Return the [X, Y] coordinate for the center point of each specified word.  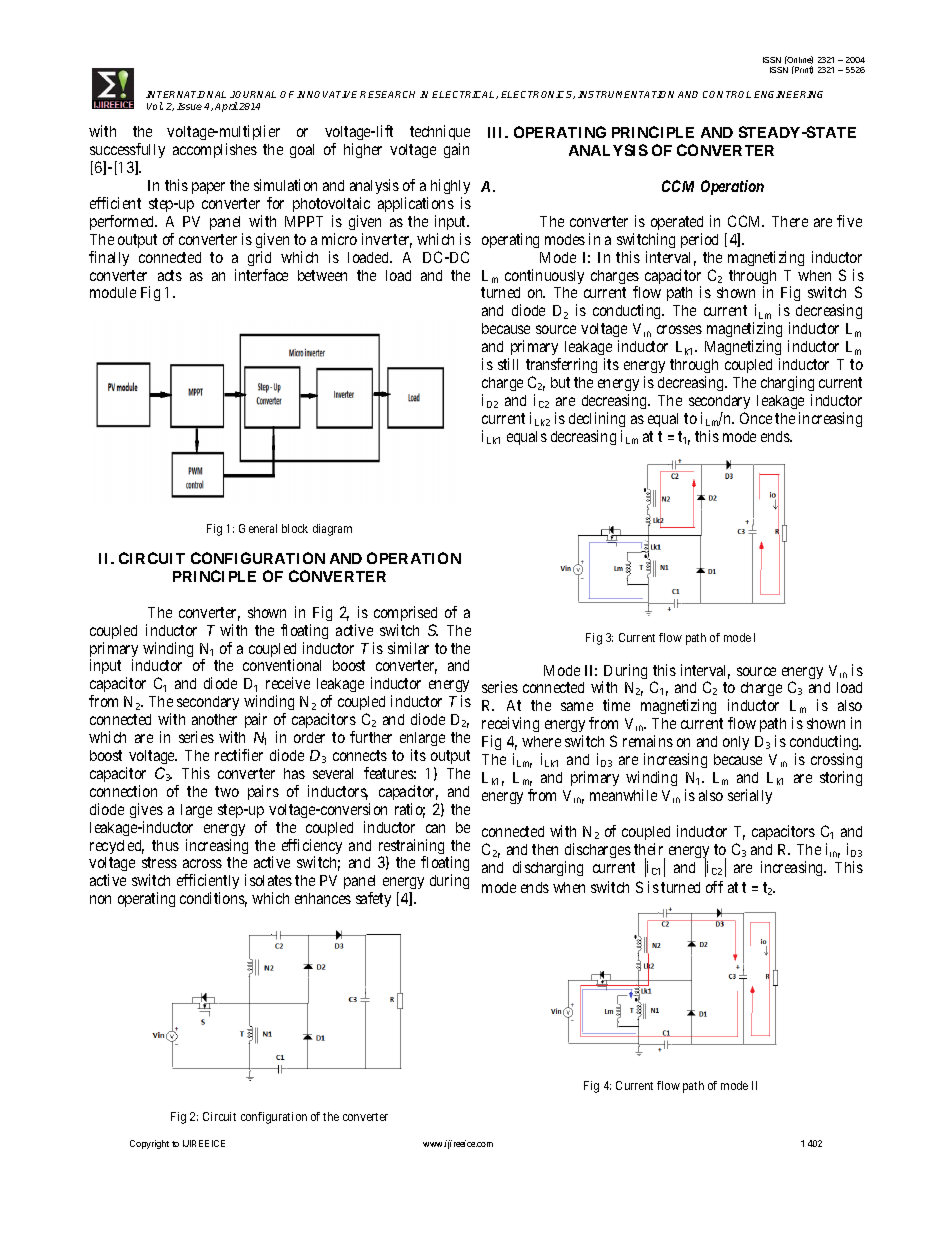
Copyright [149, 1144]
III [497, 132]
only [736, 743]
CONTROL [727, 94]
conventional [282, 665]
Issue [189, 106]
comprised [405, 613]
